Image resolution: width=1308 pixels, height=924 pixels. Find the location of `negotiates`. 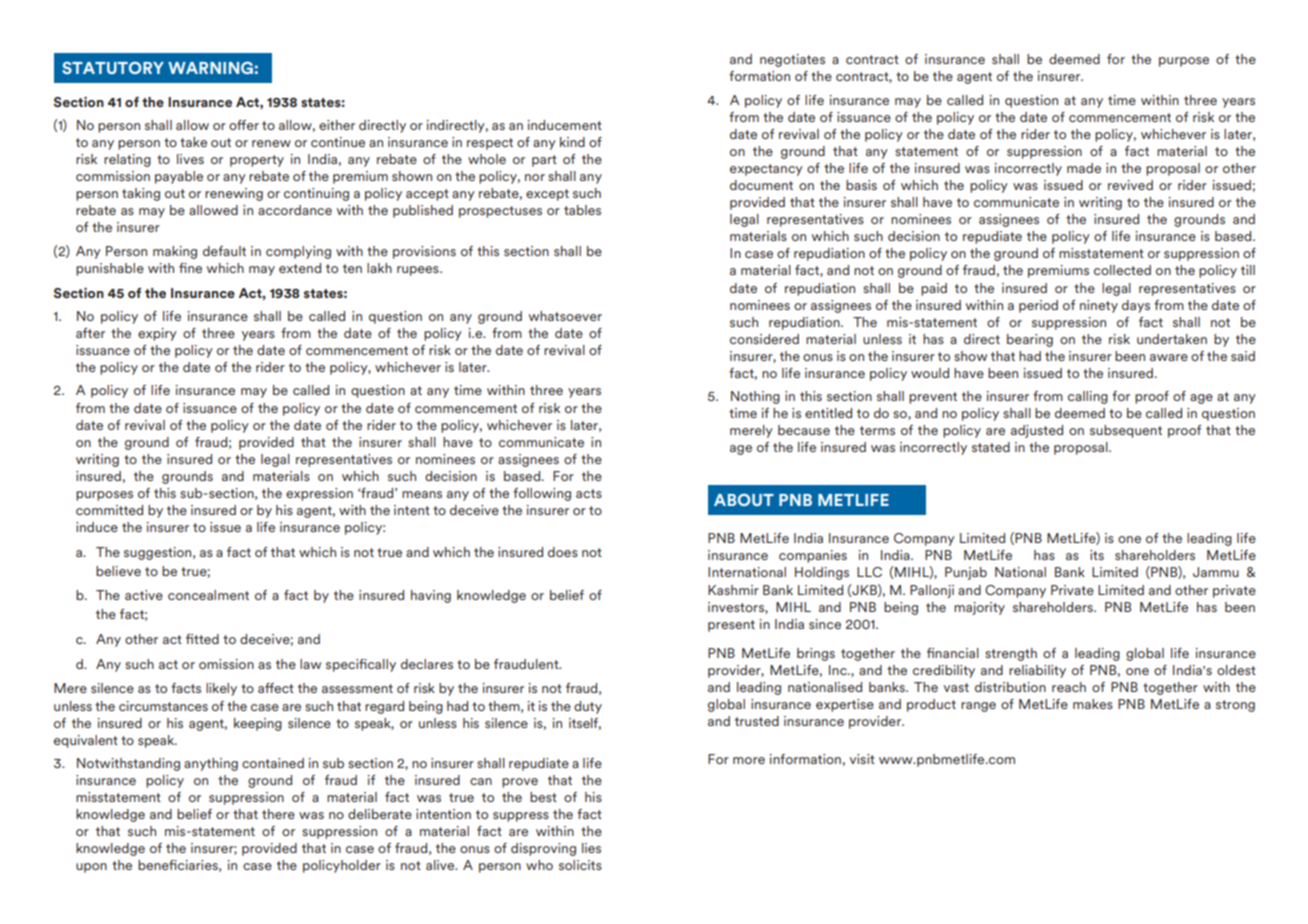

negotiates is located at coordinates (792, 60).
